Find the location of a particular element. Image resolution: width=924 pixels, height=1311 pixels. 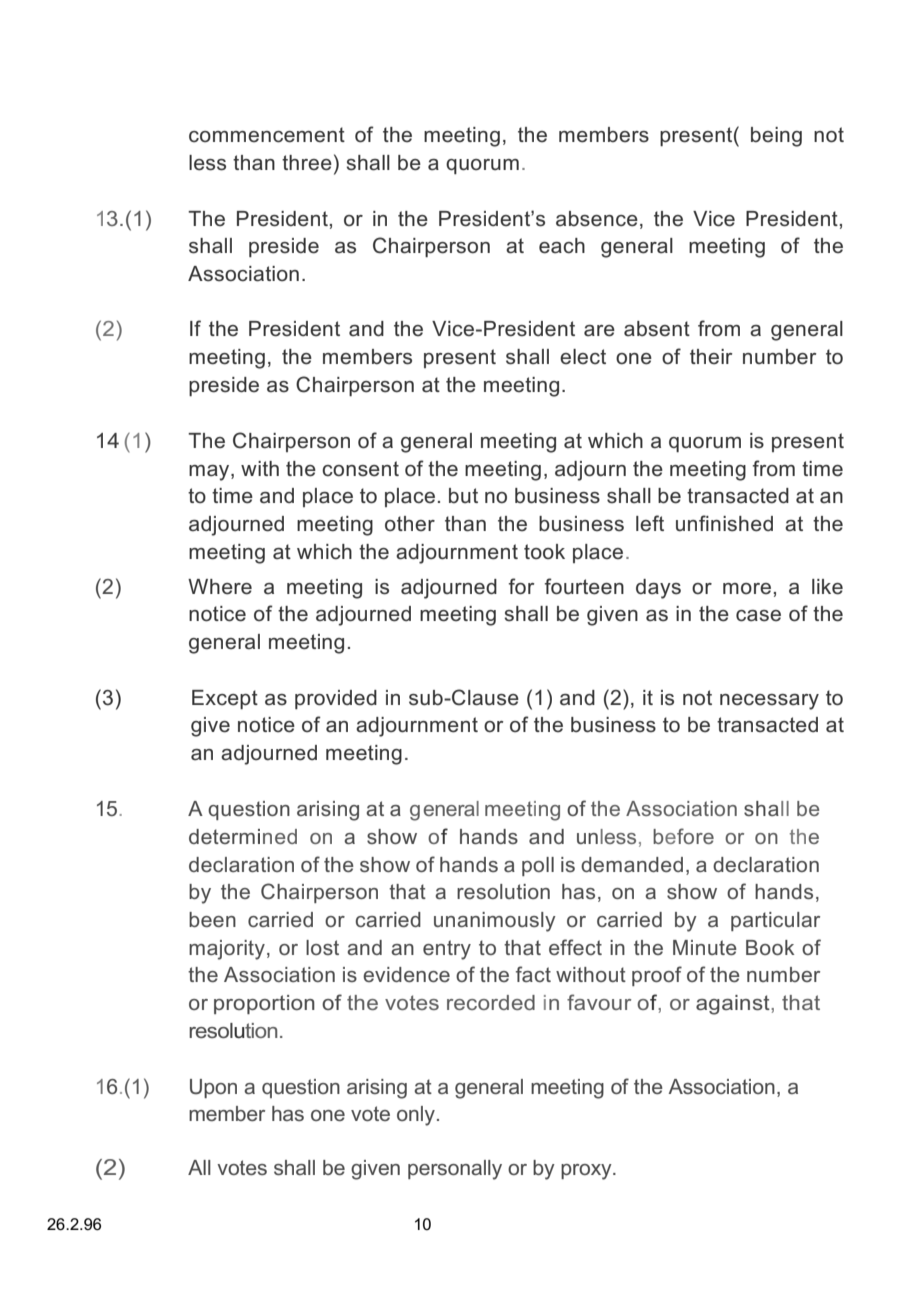

being is located at coordinates (776, 137).
